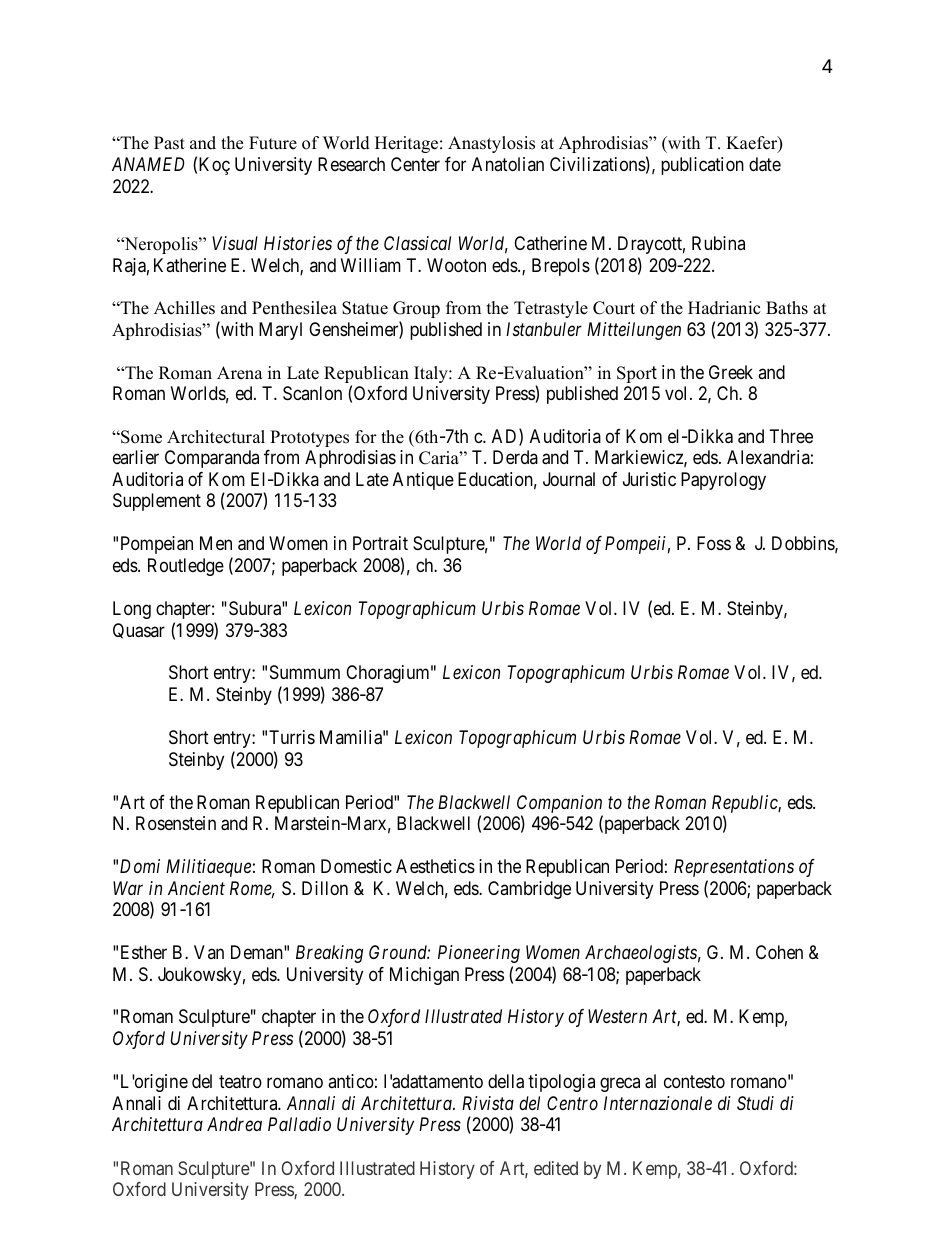 The image size is (952, 1233). I want to click on Andrea, so click(234, 1124).
